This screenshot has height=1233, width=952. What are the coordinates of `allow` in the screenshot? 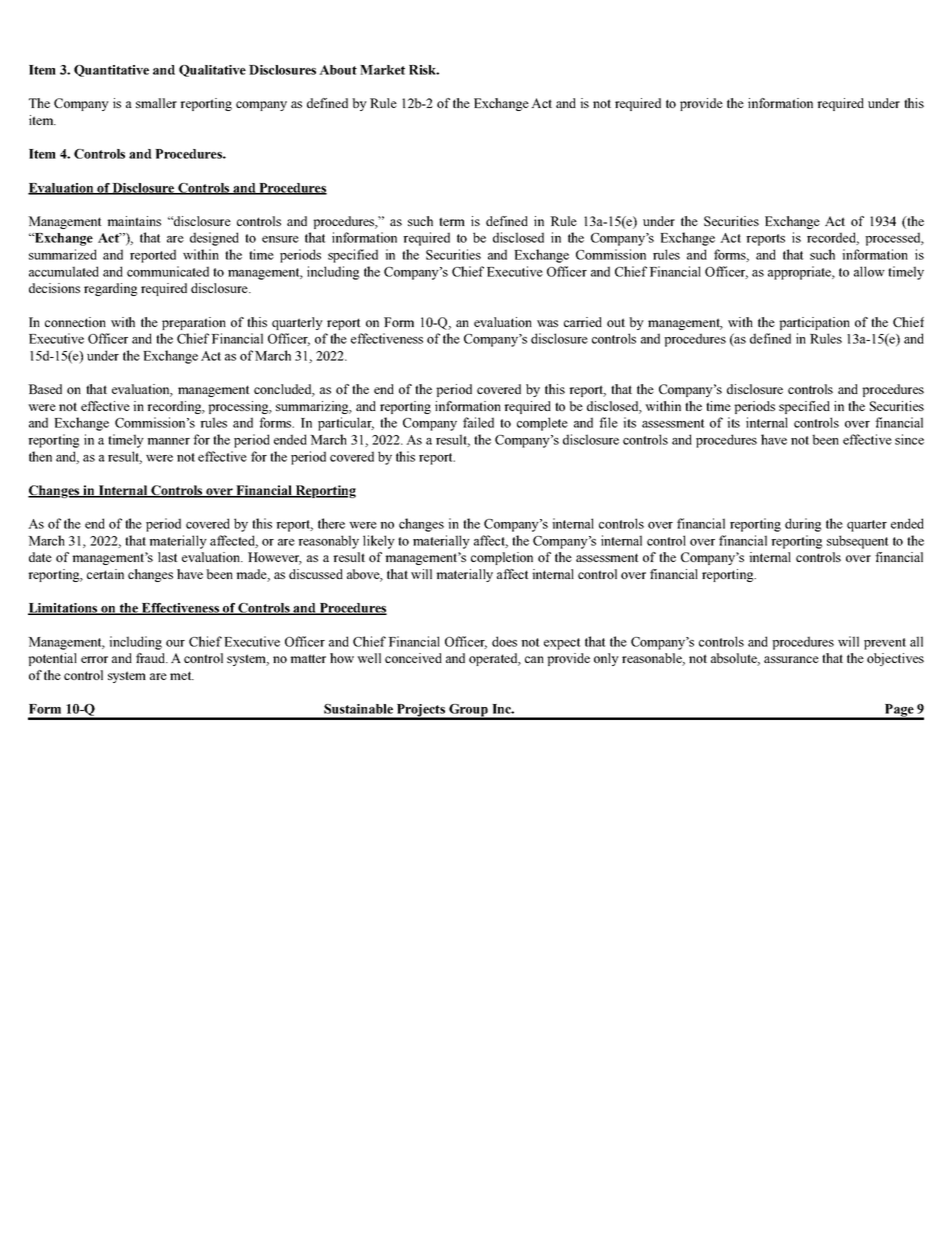 It's located at (869, 271).
